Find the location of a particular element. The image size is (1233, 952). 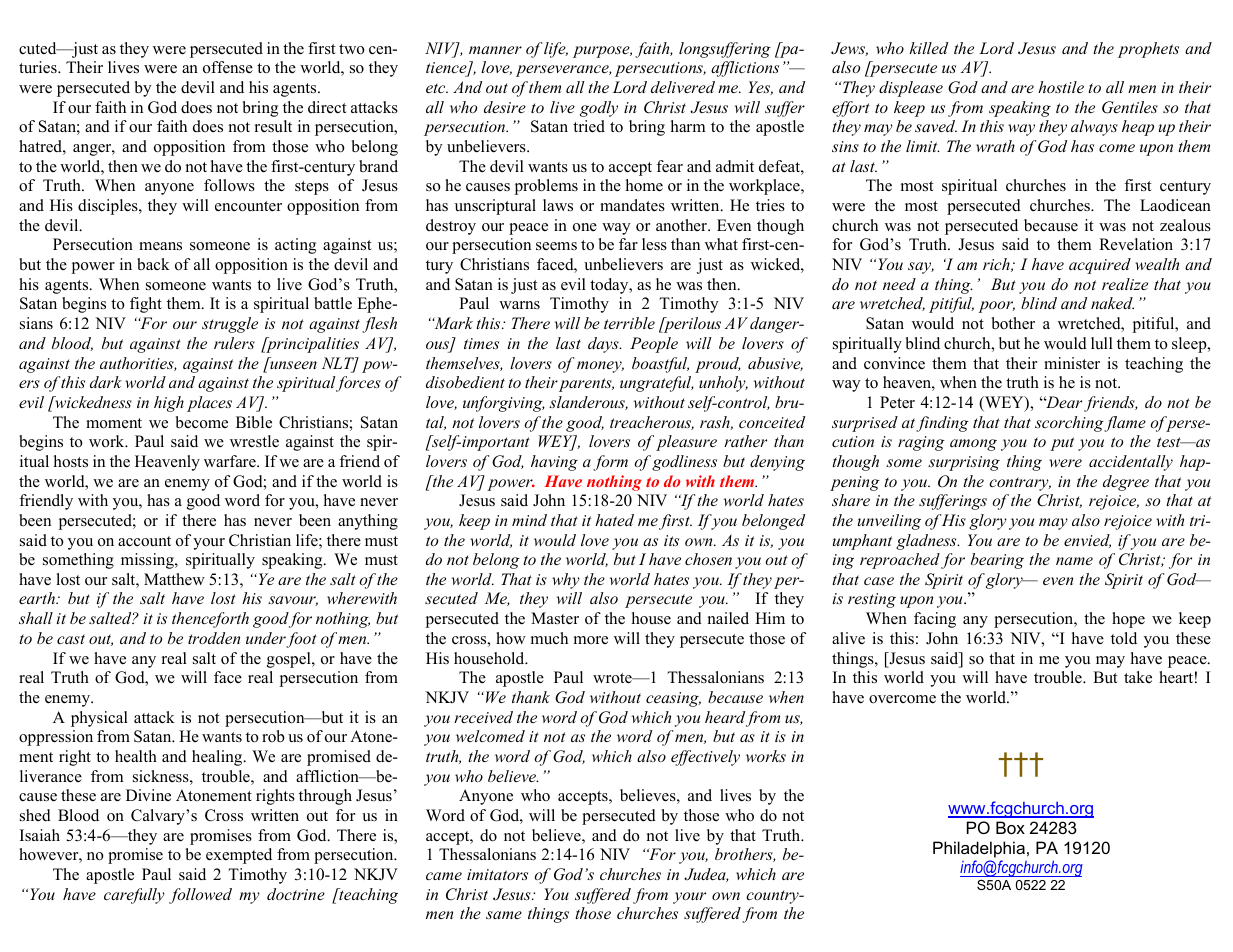

Master is located at coordinates (555, 618).
